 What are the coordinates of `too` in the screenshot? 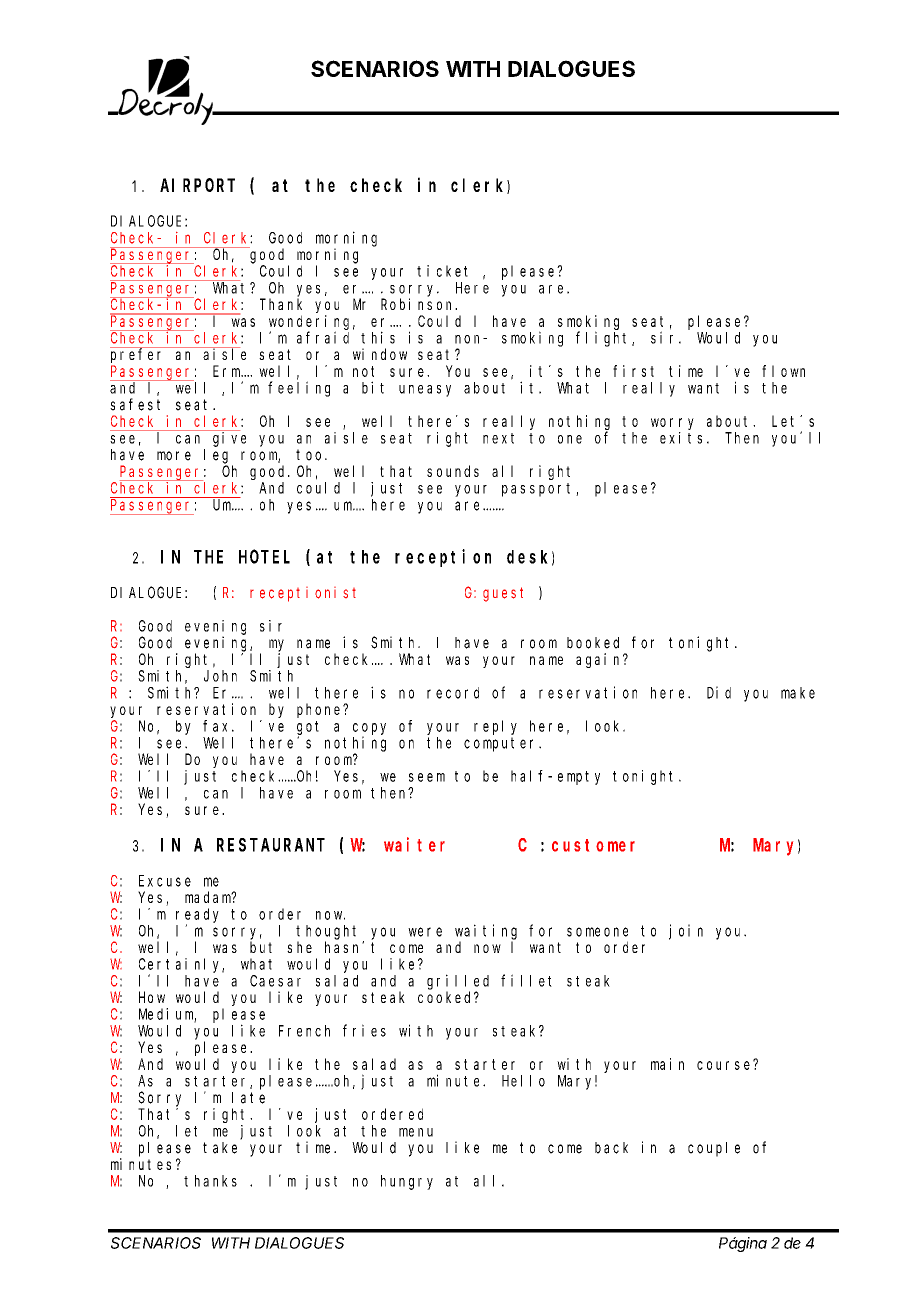 It's located at (311, 455).
